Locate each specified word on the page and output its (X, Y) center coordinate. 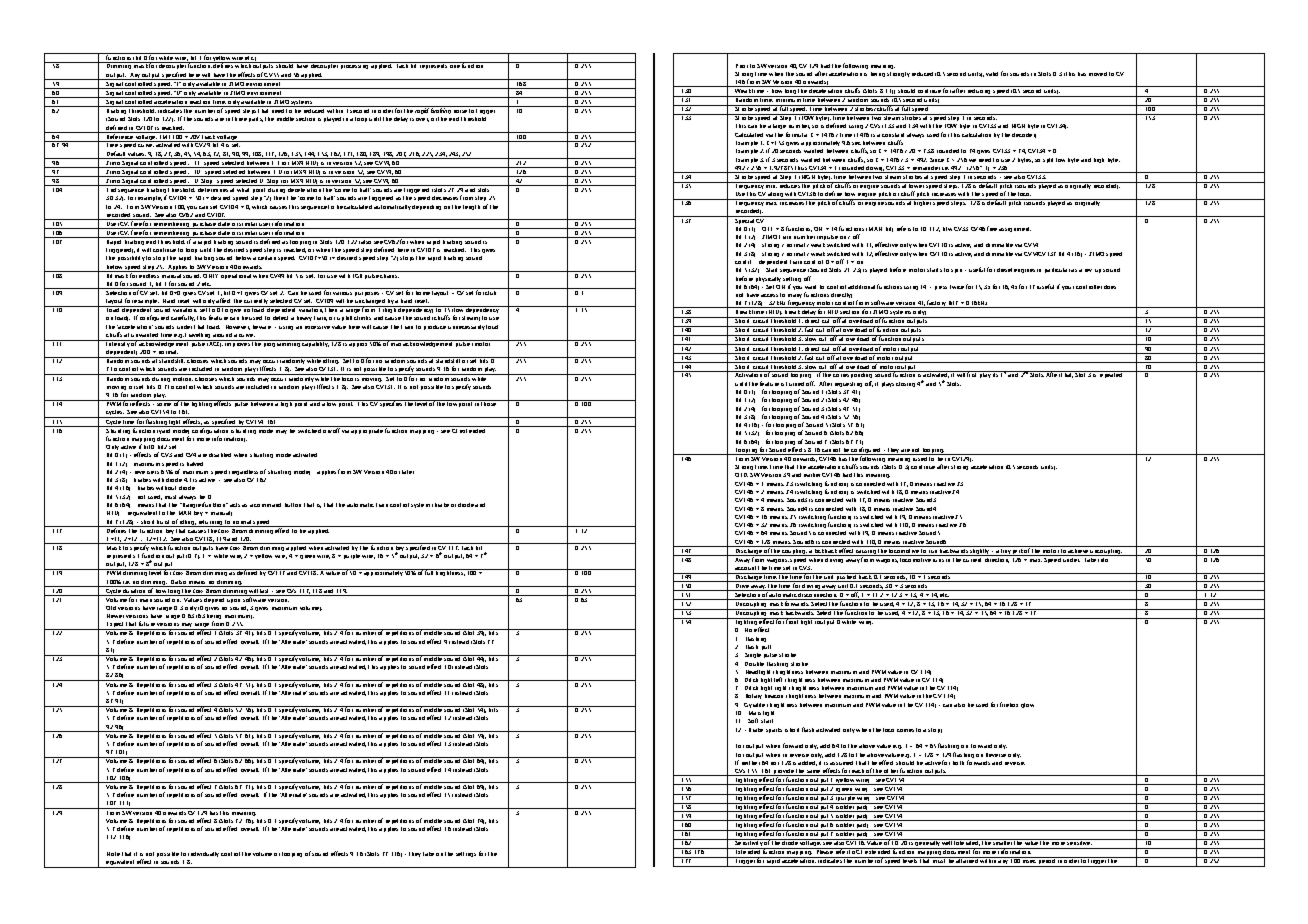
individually (203, 854)
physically (768, 279)
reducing (979, 93)
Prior (742, 66)
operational (236, 275)
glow (1027, 705)
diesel (1004, 270)
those (489, 403)
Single (753, 655)
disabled (220, 455)
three (239, 119)
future (147, 623)
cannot (832, 451)
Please (824, 851)
